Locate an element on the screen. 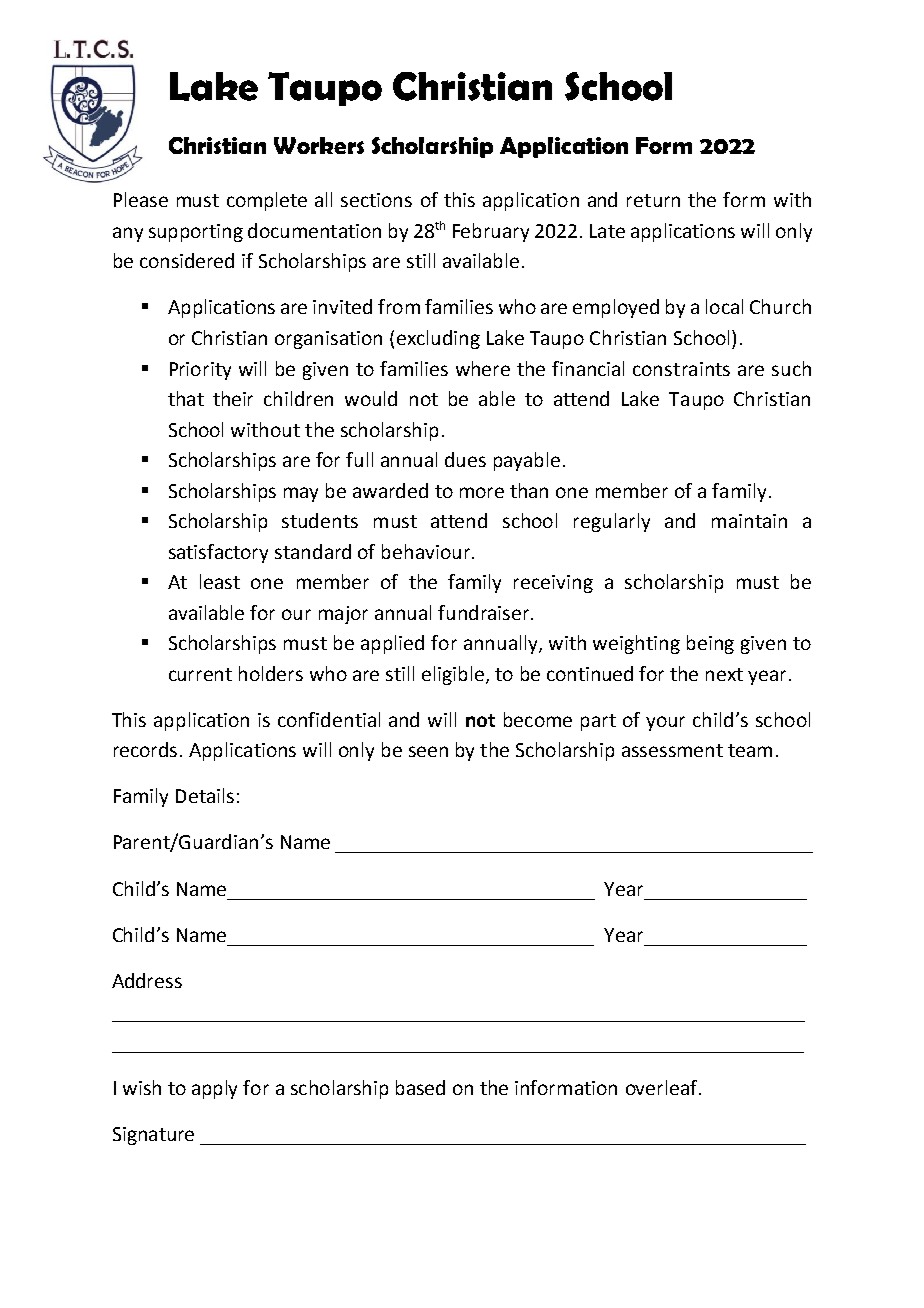  assessment is located at coordinates (672, 750).
